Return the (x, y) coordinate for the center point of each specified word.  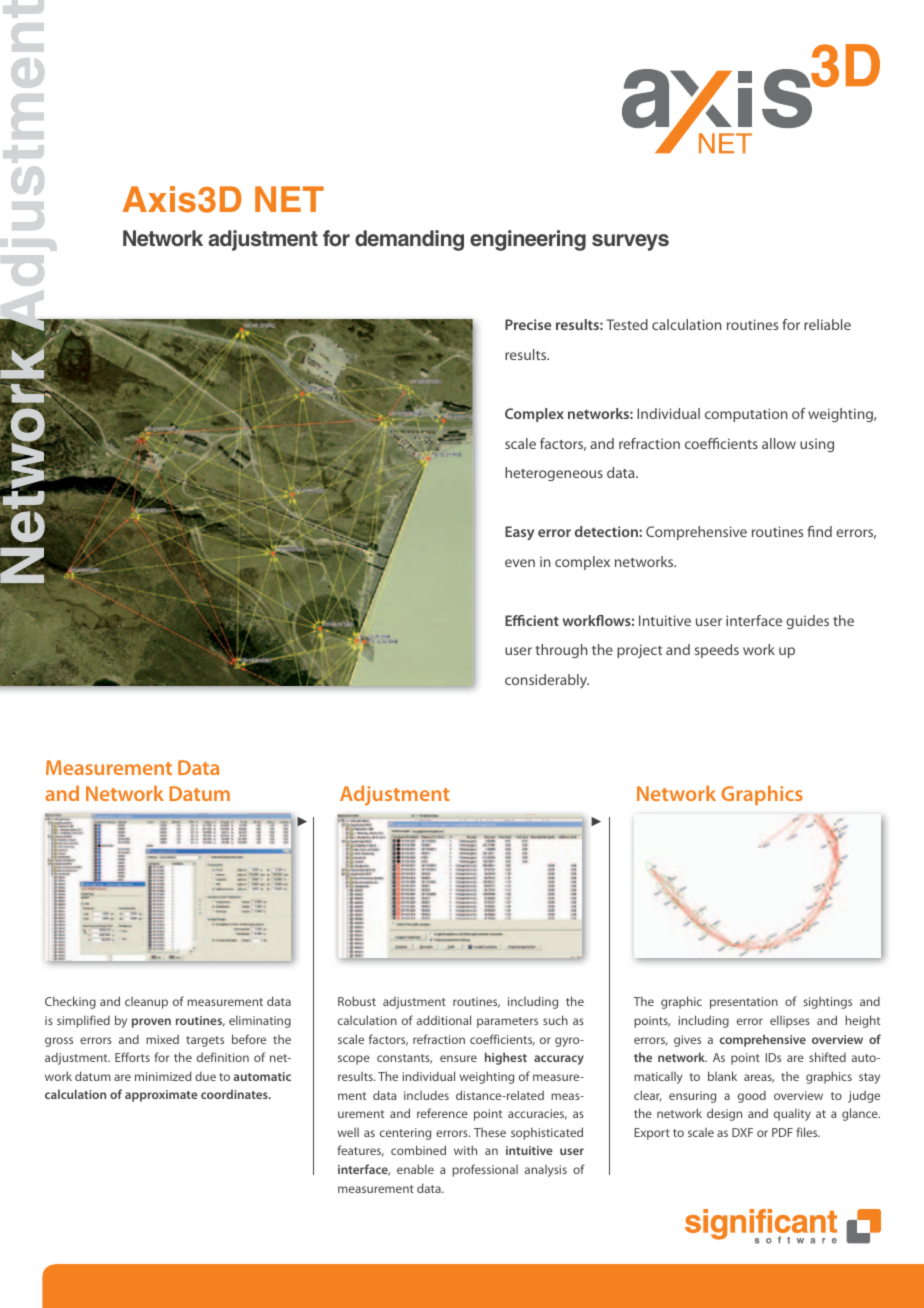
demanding (409, 240)
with (465, 1150)
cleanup (146, 1003)
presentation (744, 1003)
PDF (782, 1132)
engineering (528, 240)
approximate (161, 1096)
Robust (357, 1001)
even (520, 563)
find (819, 531)
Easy (519, 533)
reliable (827, 324)
